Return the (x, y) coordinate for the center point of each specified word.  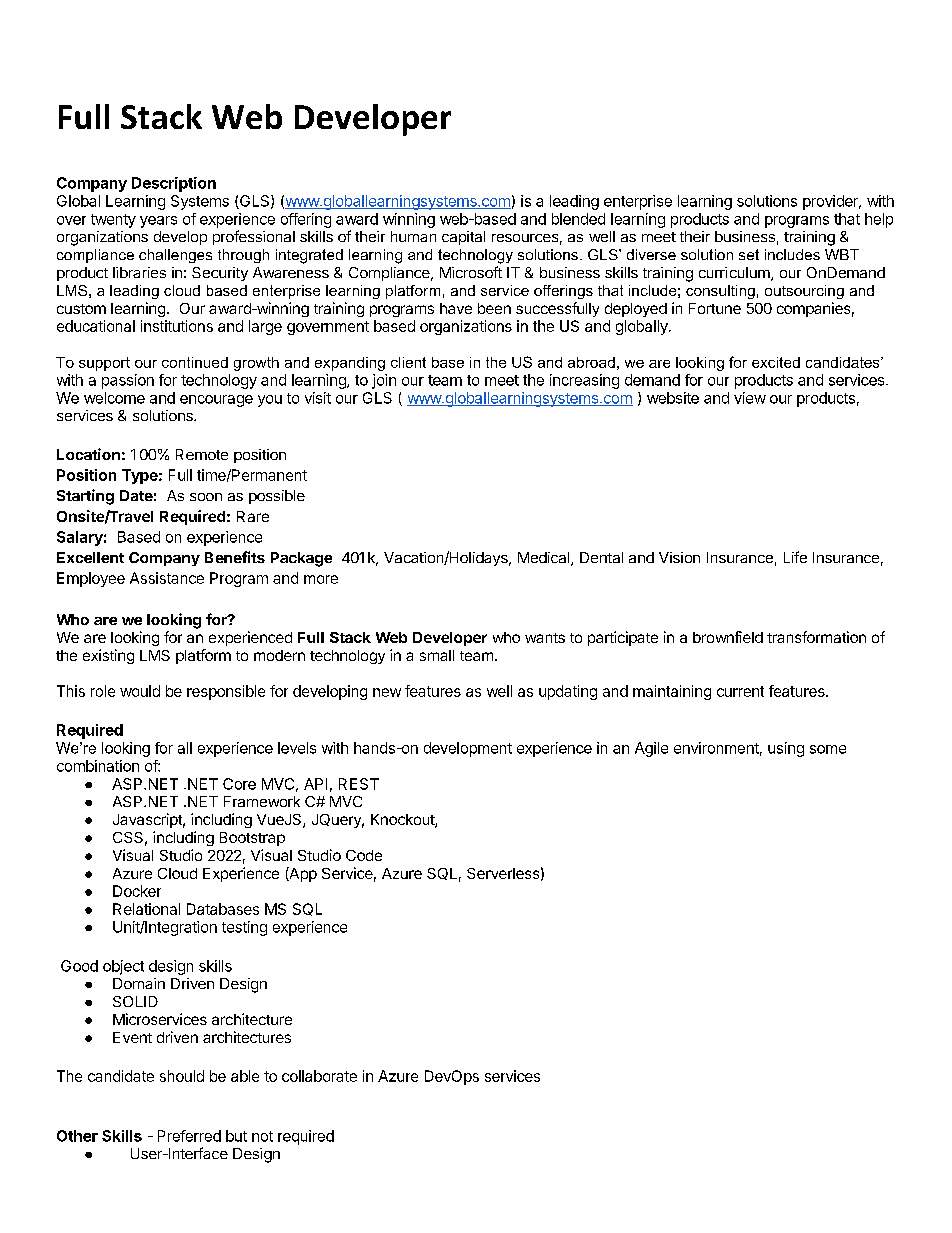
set (749, 254)
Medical (545, 559)
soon (206, 497)
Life (795, 557)
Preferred (189, 1136)
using (786, 749)
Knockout (403, 821)
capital (463, 238)
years (158, 222)
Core (239, 784)
